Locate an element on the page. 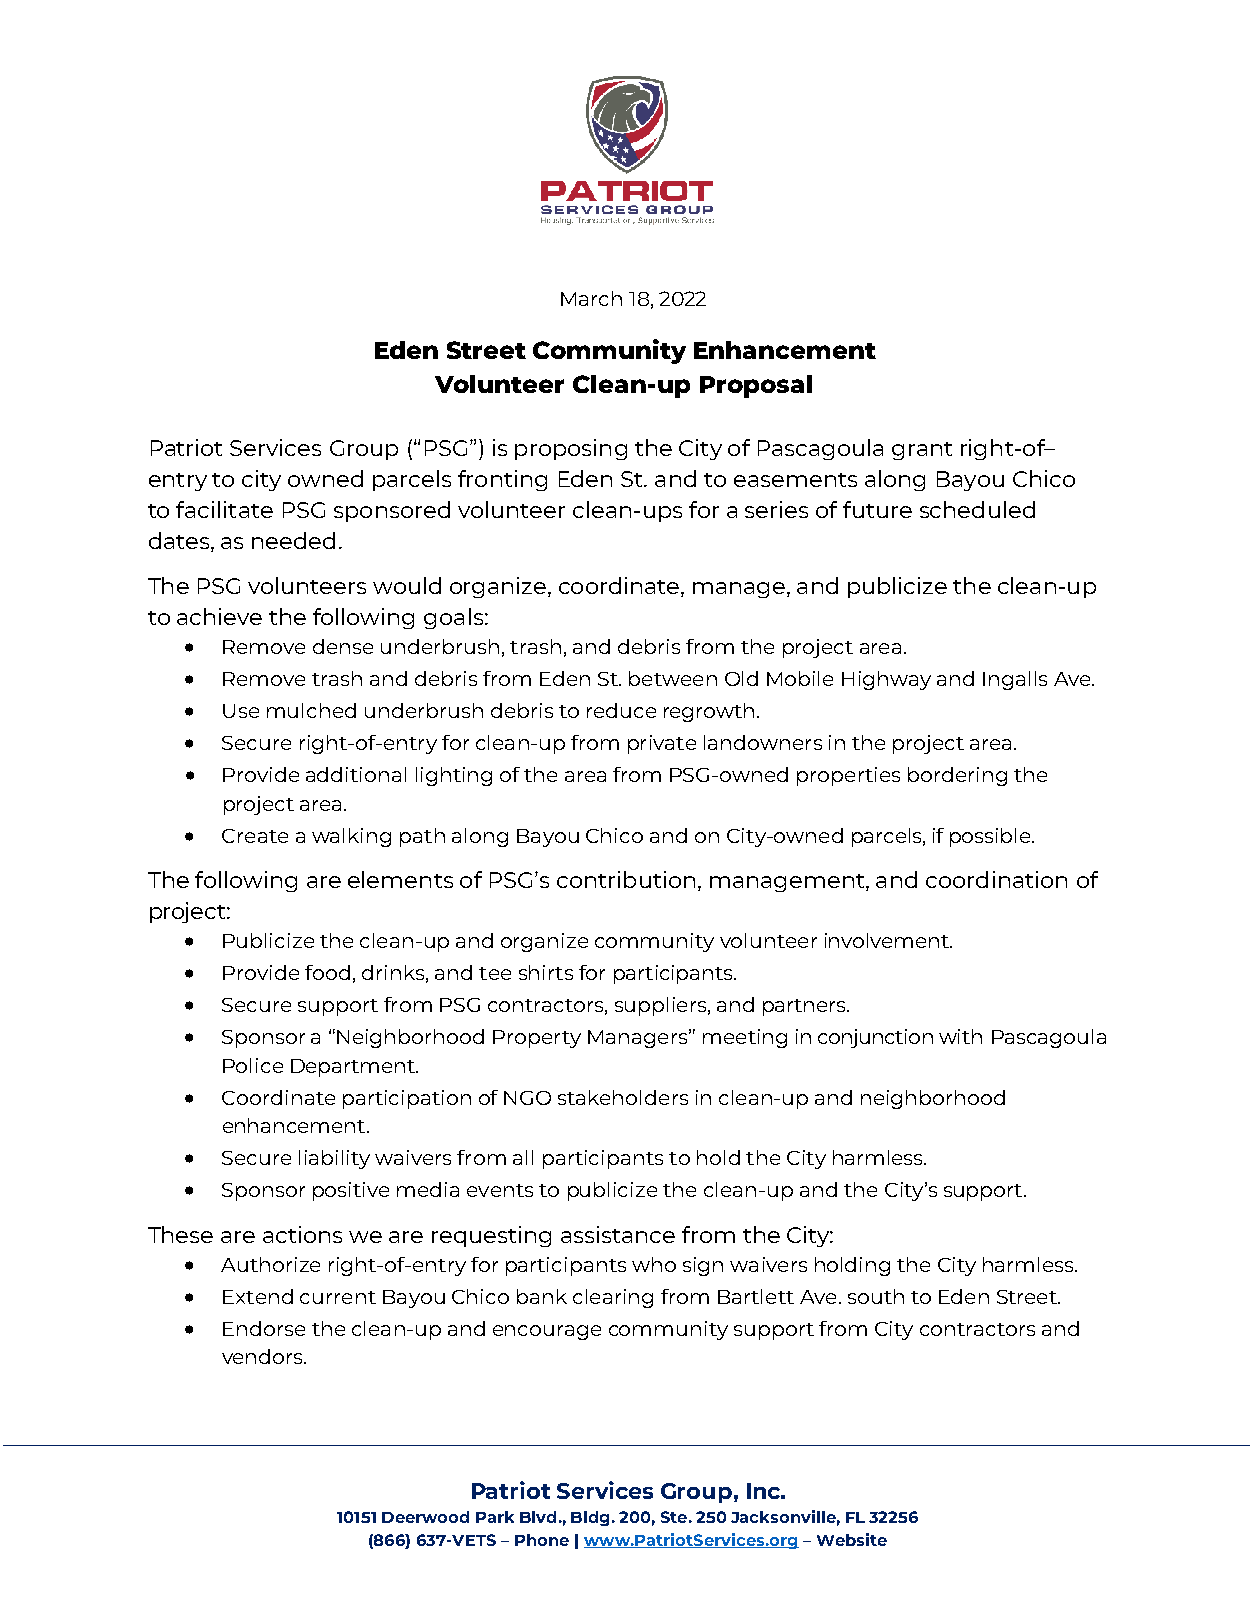 The image size is (1255, 1624). Highway is located at coordinates (886, 680).
